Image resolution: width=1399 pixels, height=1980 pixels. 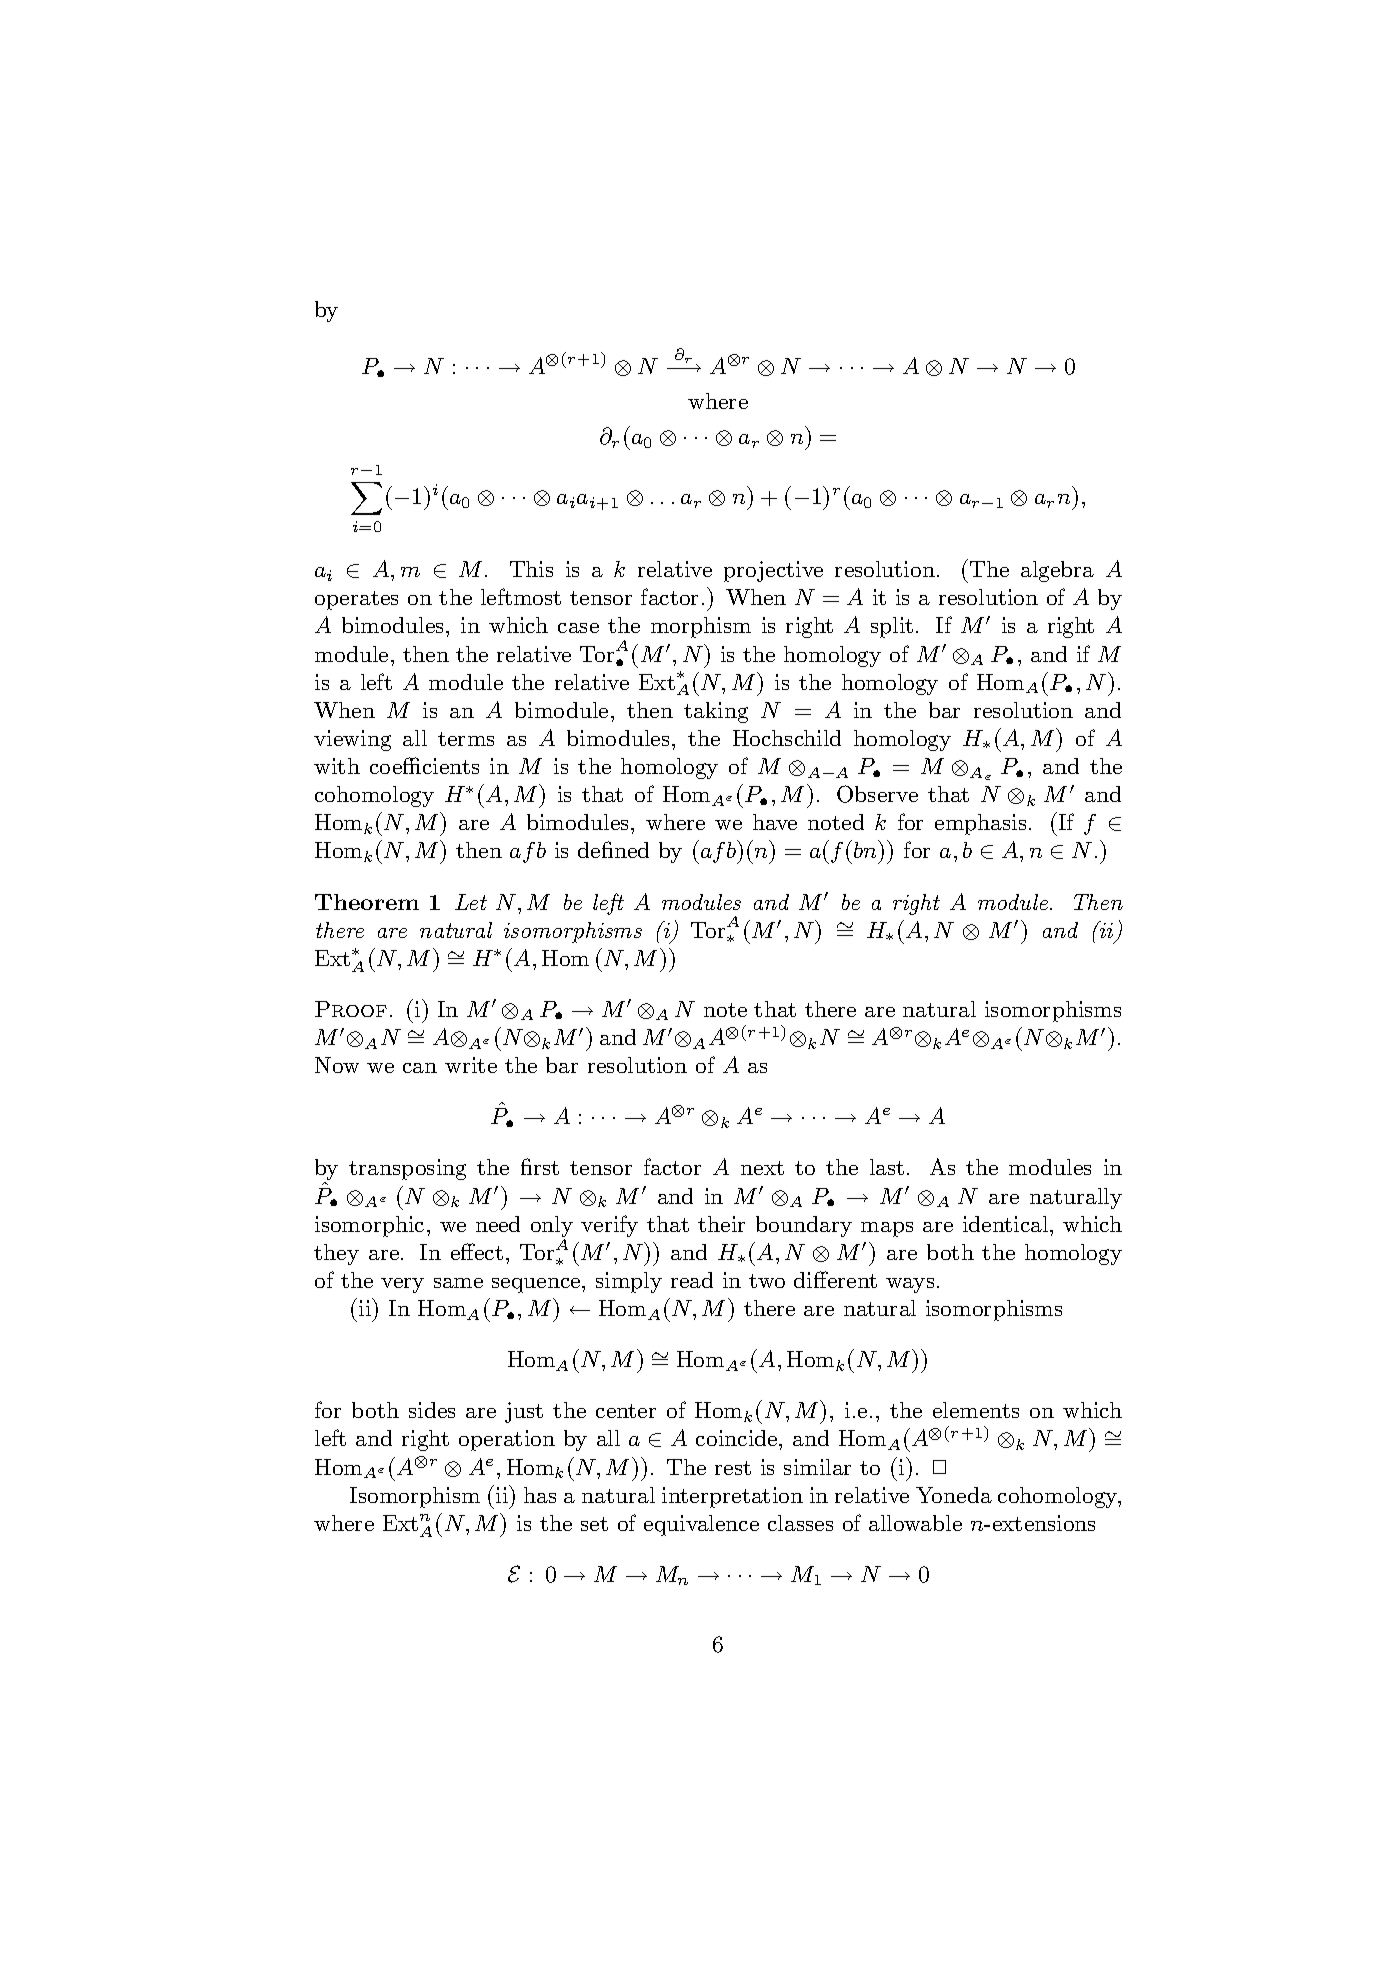 I want to click on case, so click(x=578, y=628).
